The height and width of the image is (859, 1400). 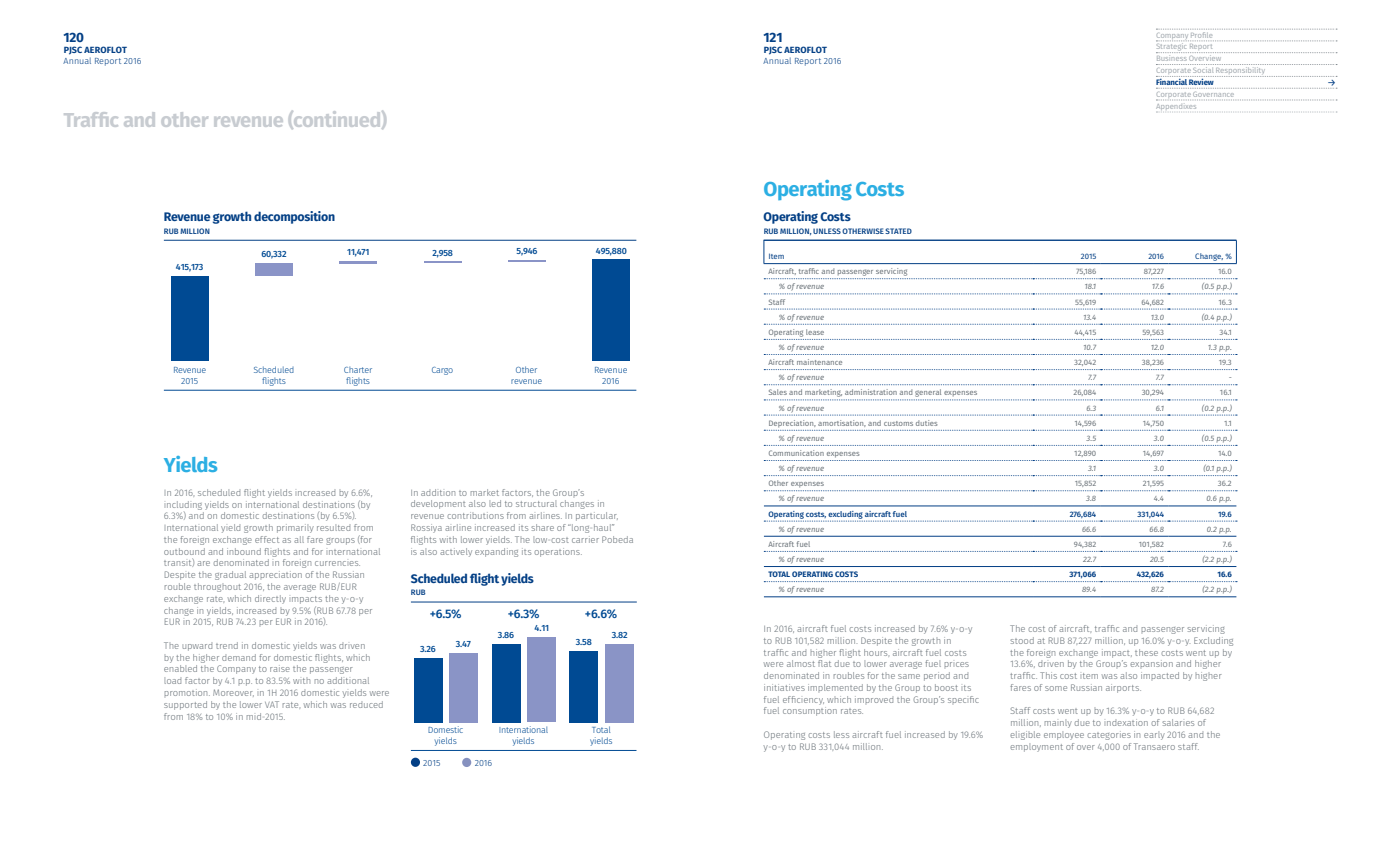 I want to click on appreciation, so click(x=275, y=575).
